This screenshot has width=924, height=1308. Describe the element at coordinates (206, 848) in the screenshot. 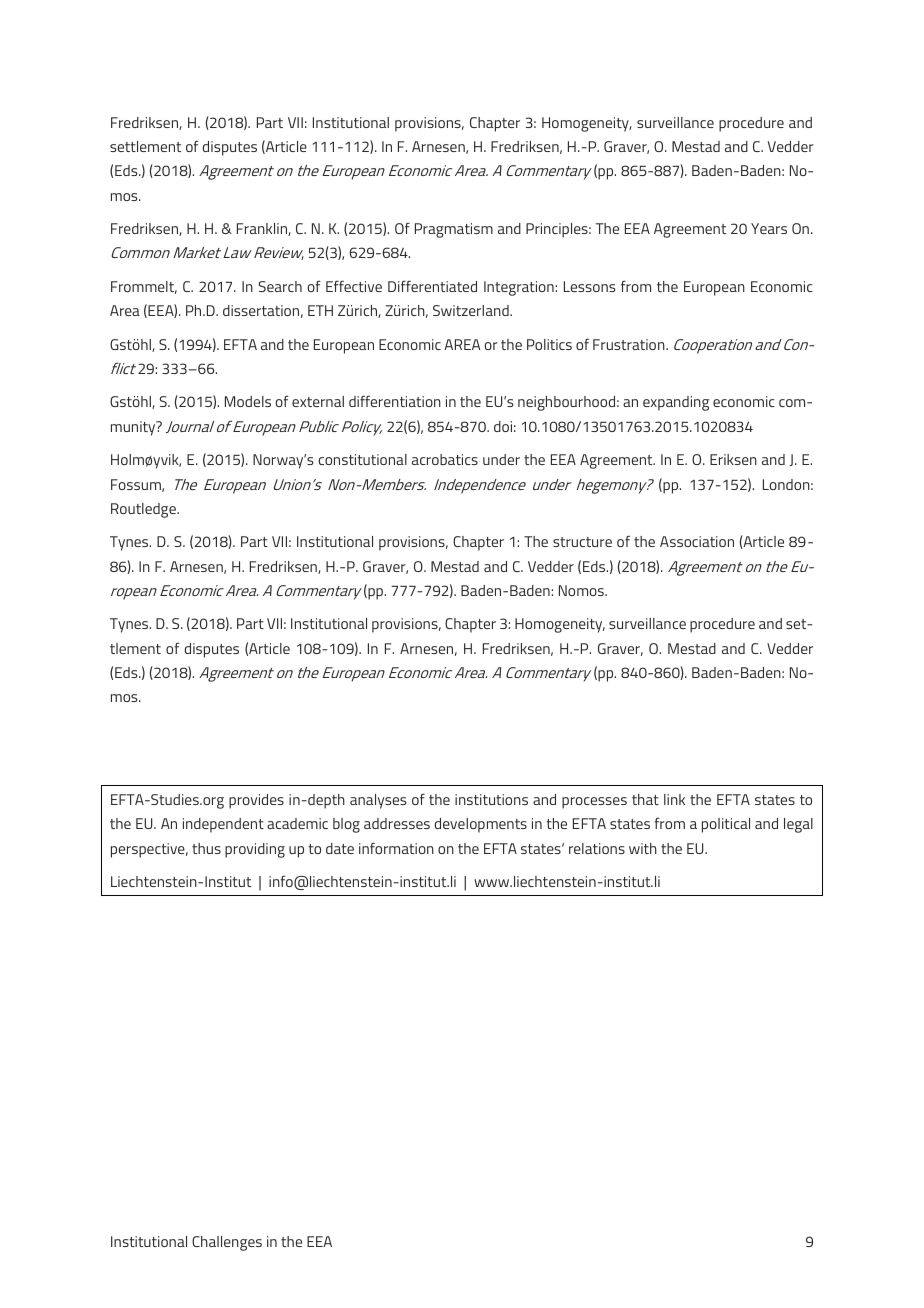

I see `thus` at that location.
